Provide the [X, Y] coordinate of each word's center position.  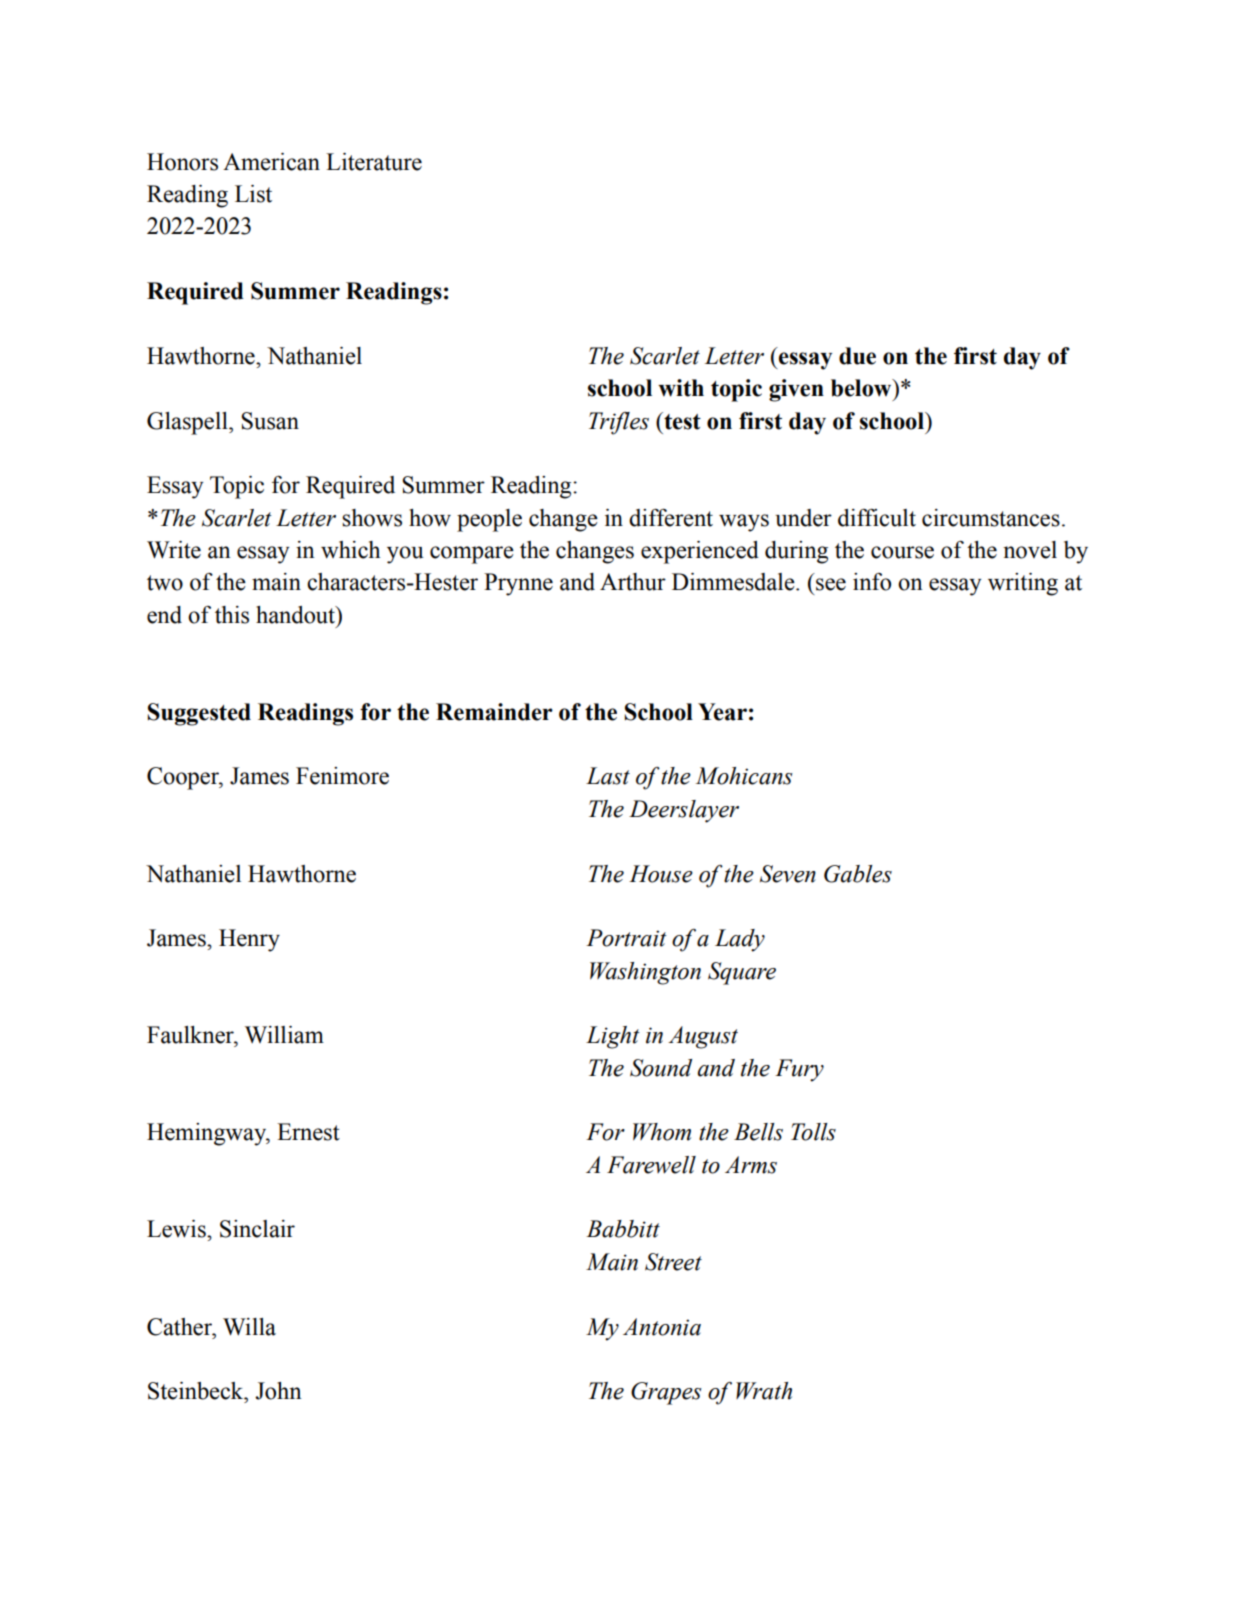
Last [608, 776]
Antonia [662, 1327]
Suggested [199, 714]
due [857, 356]
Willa [249, 1327]
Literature [374, 162]
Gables [858, 874]
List [253, 194]
